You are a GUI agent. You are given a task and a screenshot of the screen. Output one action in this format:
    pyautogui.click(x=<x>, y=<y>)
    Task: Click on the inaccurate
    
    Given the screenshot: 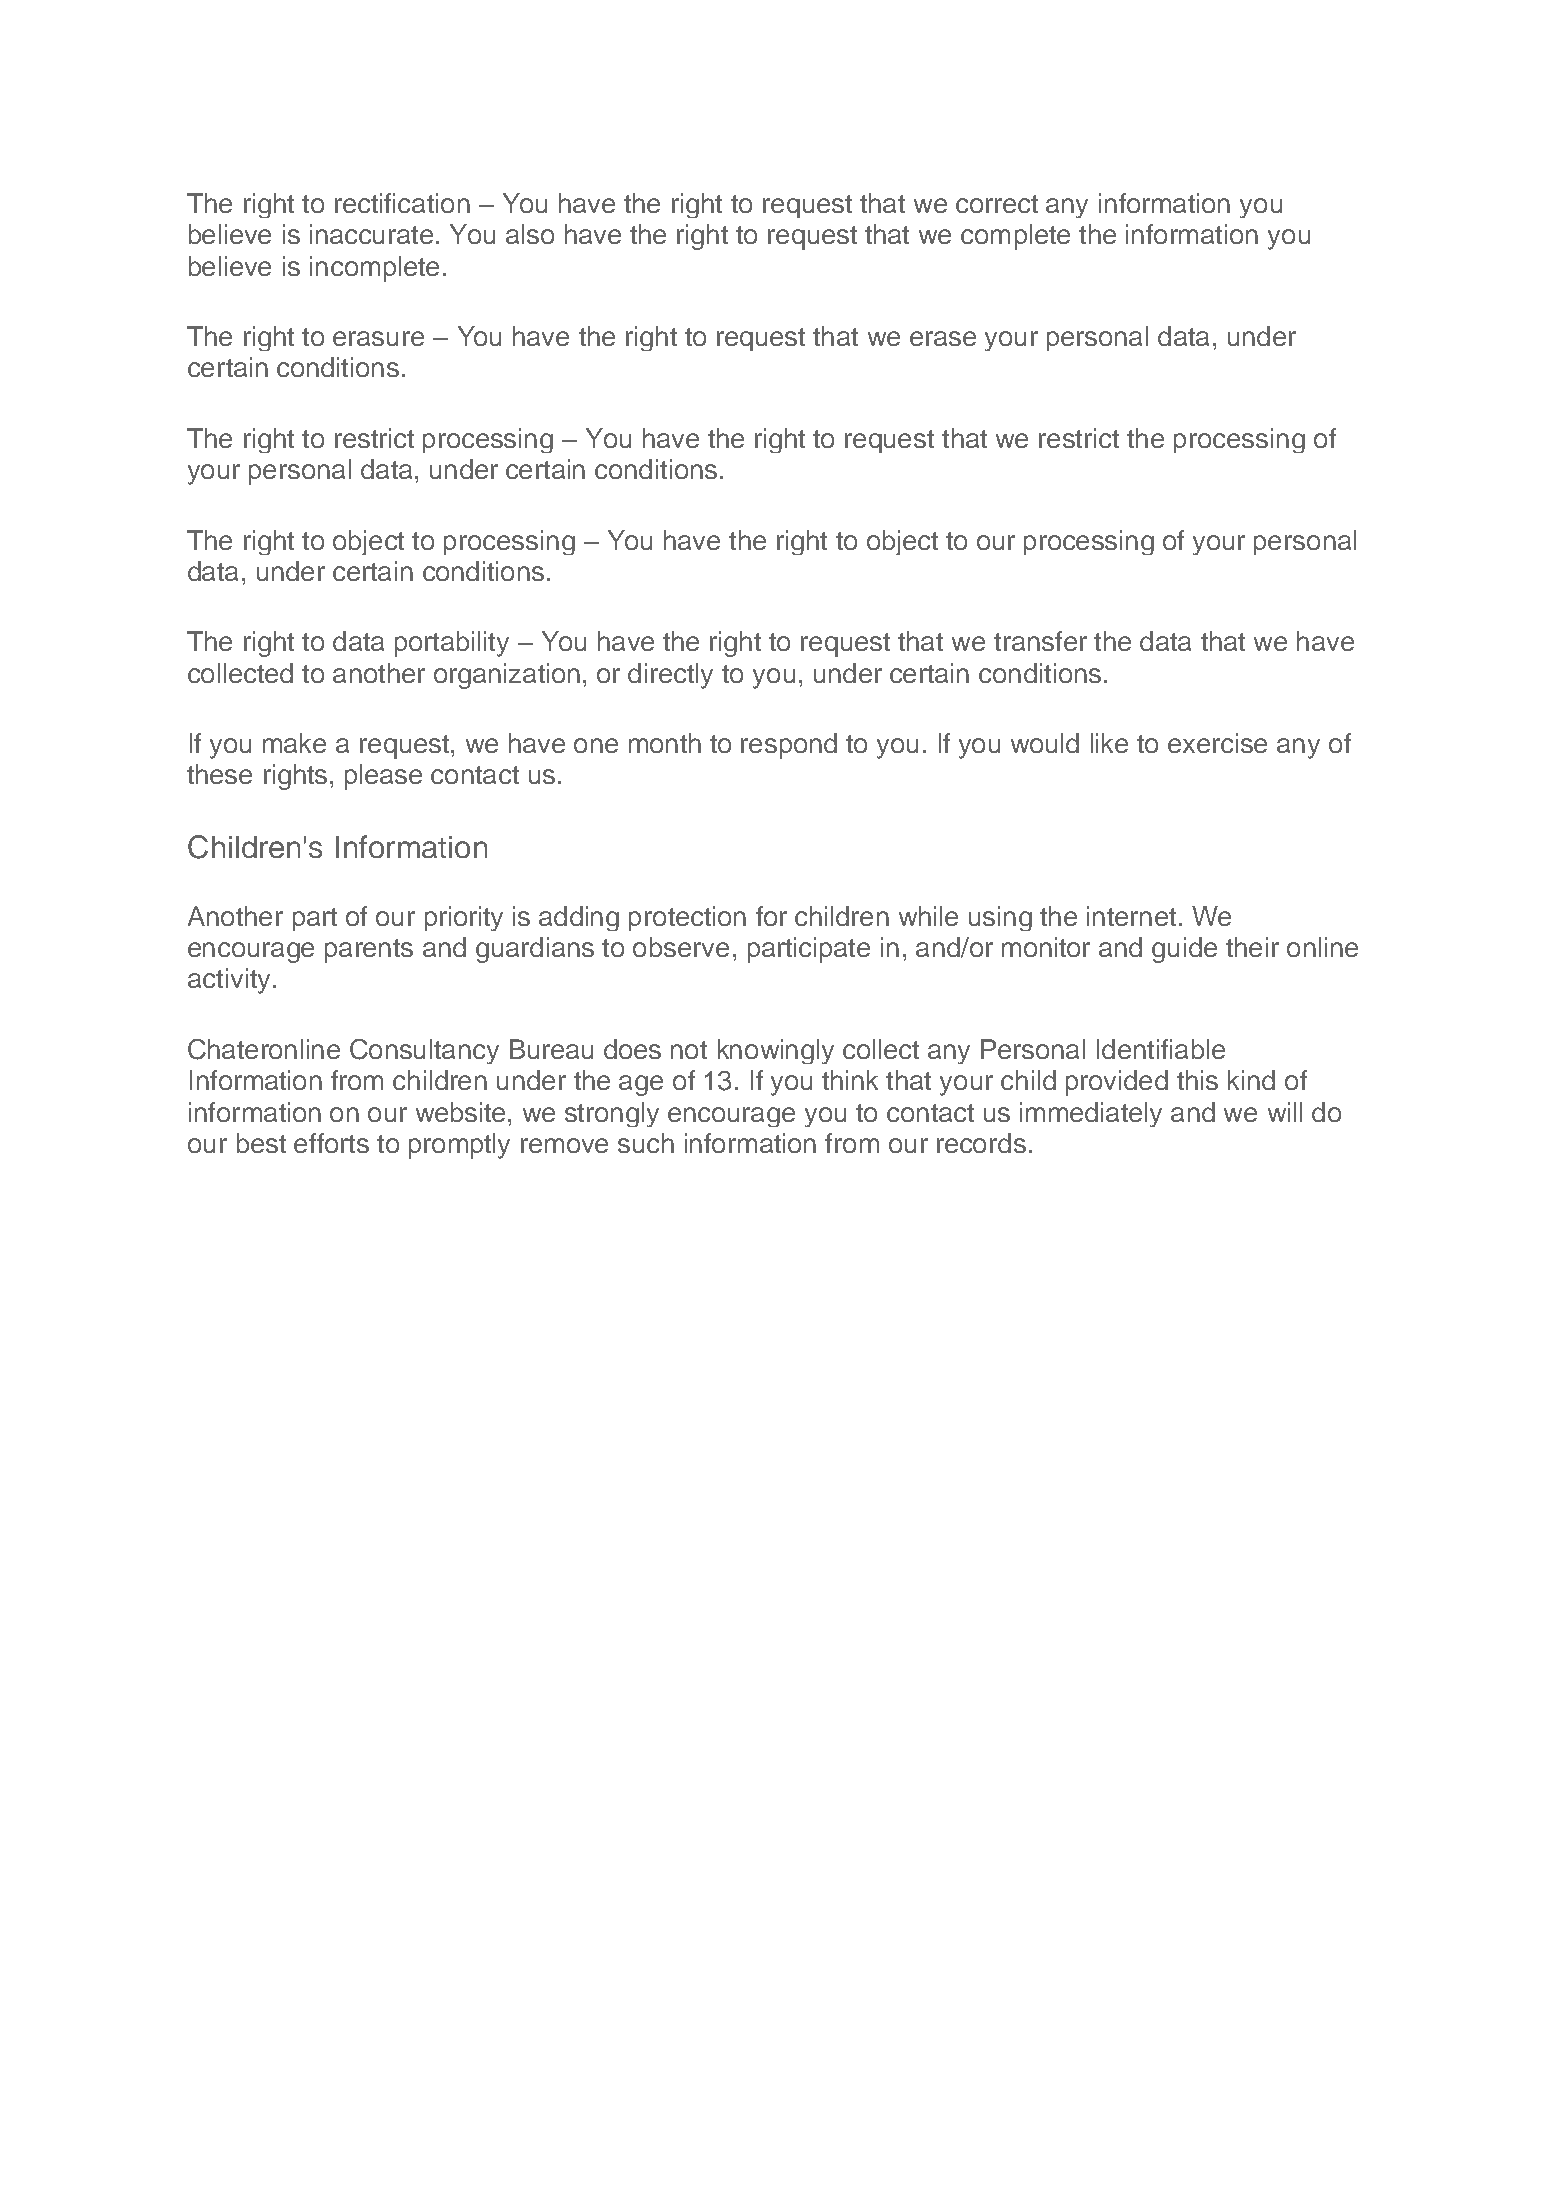 What is the action you would take?
    pyautogui.click(x=371, y=234)
